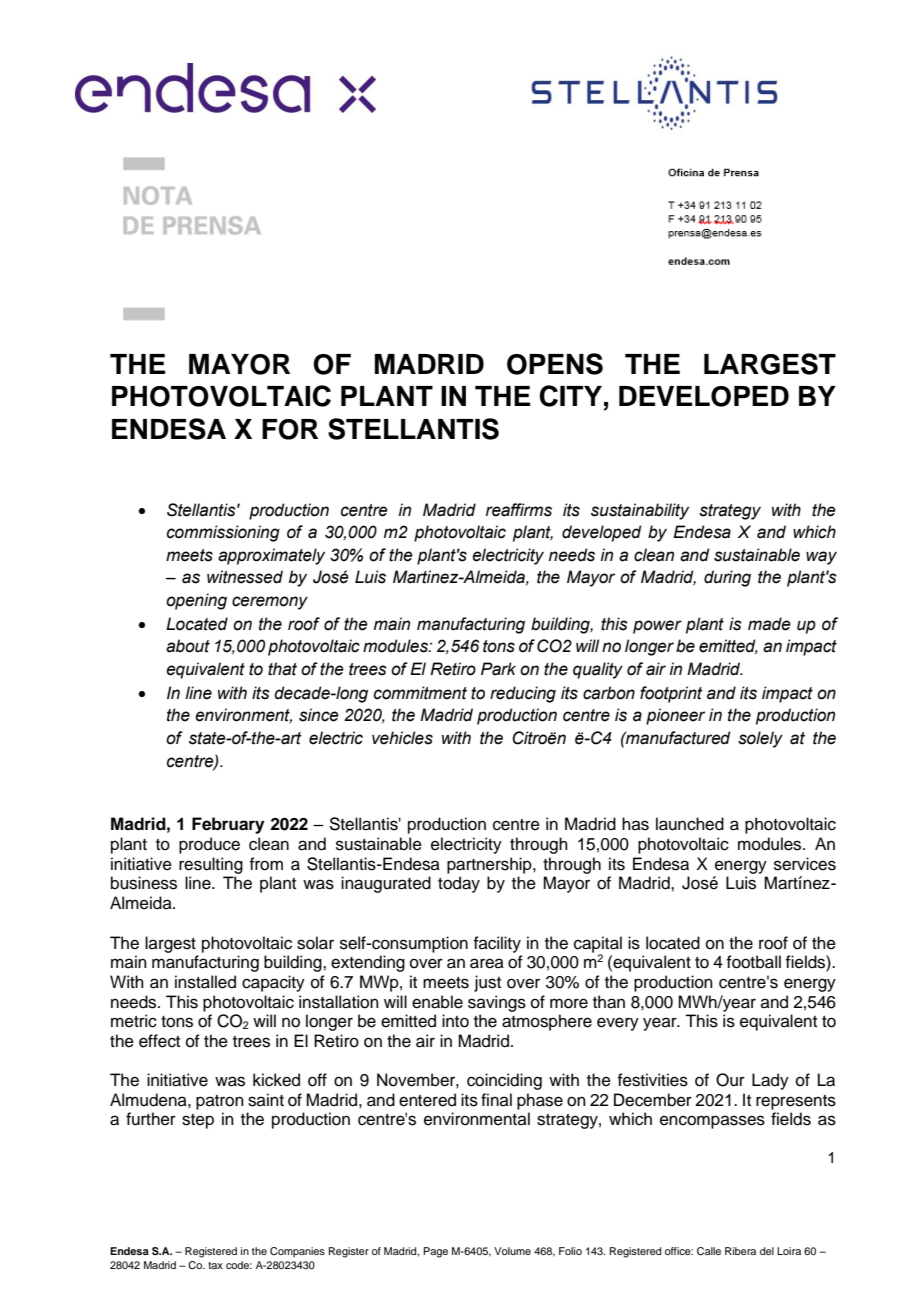 This screenshot has height=1309, width=924. Describe the element at coordinates (512, 1251) in the screenshot. I see `Volume` at that location.
